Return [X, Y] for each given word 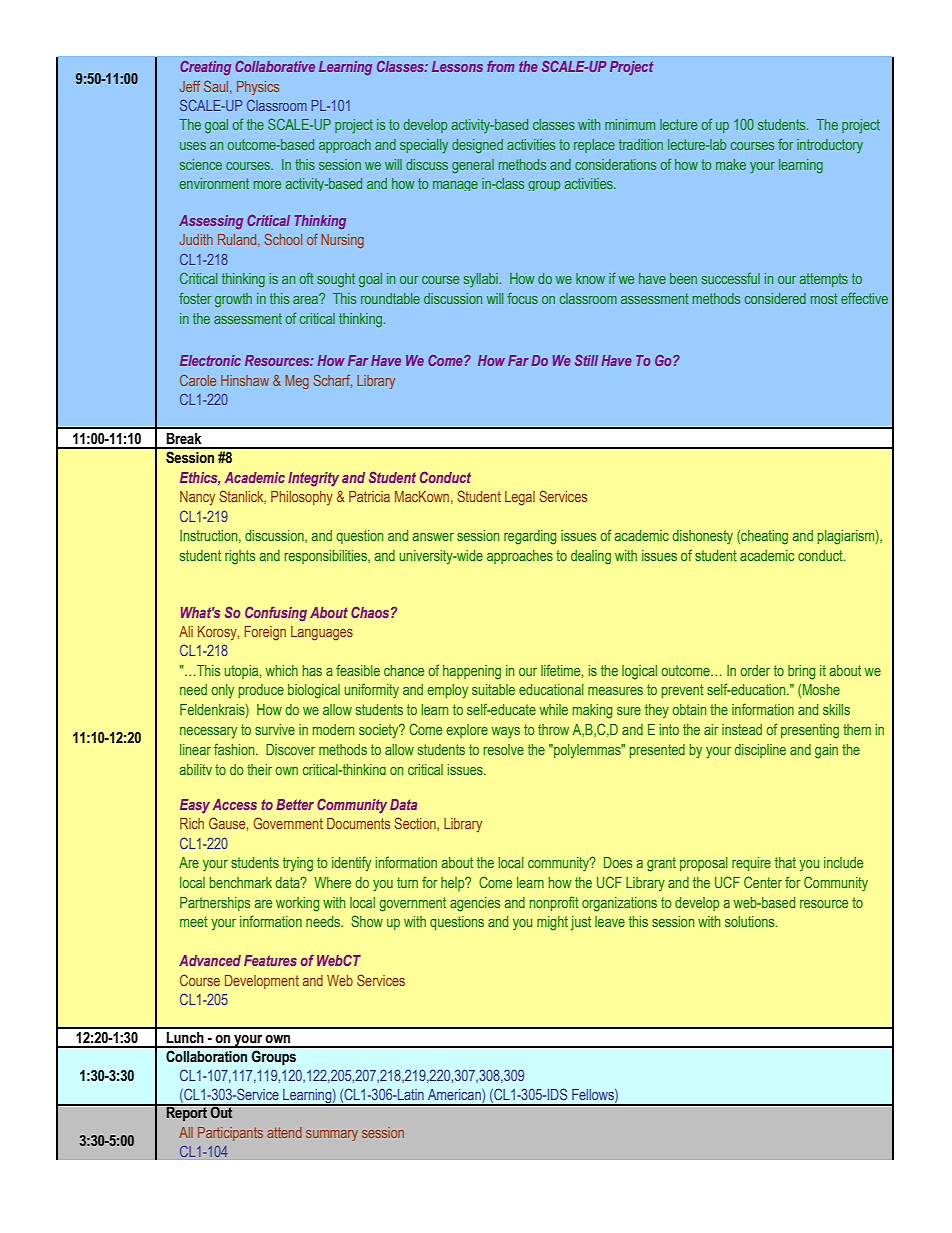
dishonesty [702, 537]
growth [233, 300]
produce [261, 691]
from [500, 66]
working [298, 904]
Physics [258, 88]
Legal [520, 498]
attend [284, 1132]
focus [523, 298]
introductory [830, 146]
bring [802, 672]
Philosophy [302, 498]
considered [775, 298]
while [553, 709]
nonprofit [554, 903]
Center [763, 882]
